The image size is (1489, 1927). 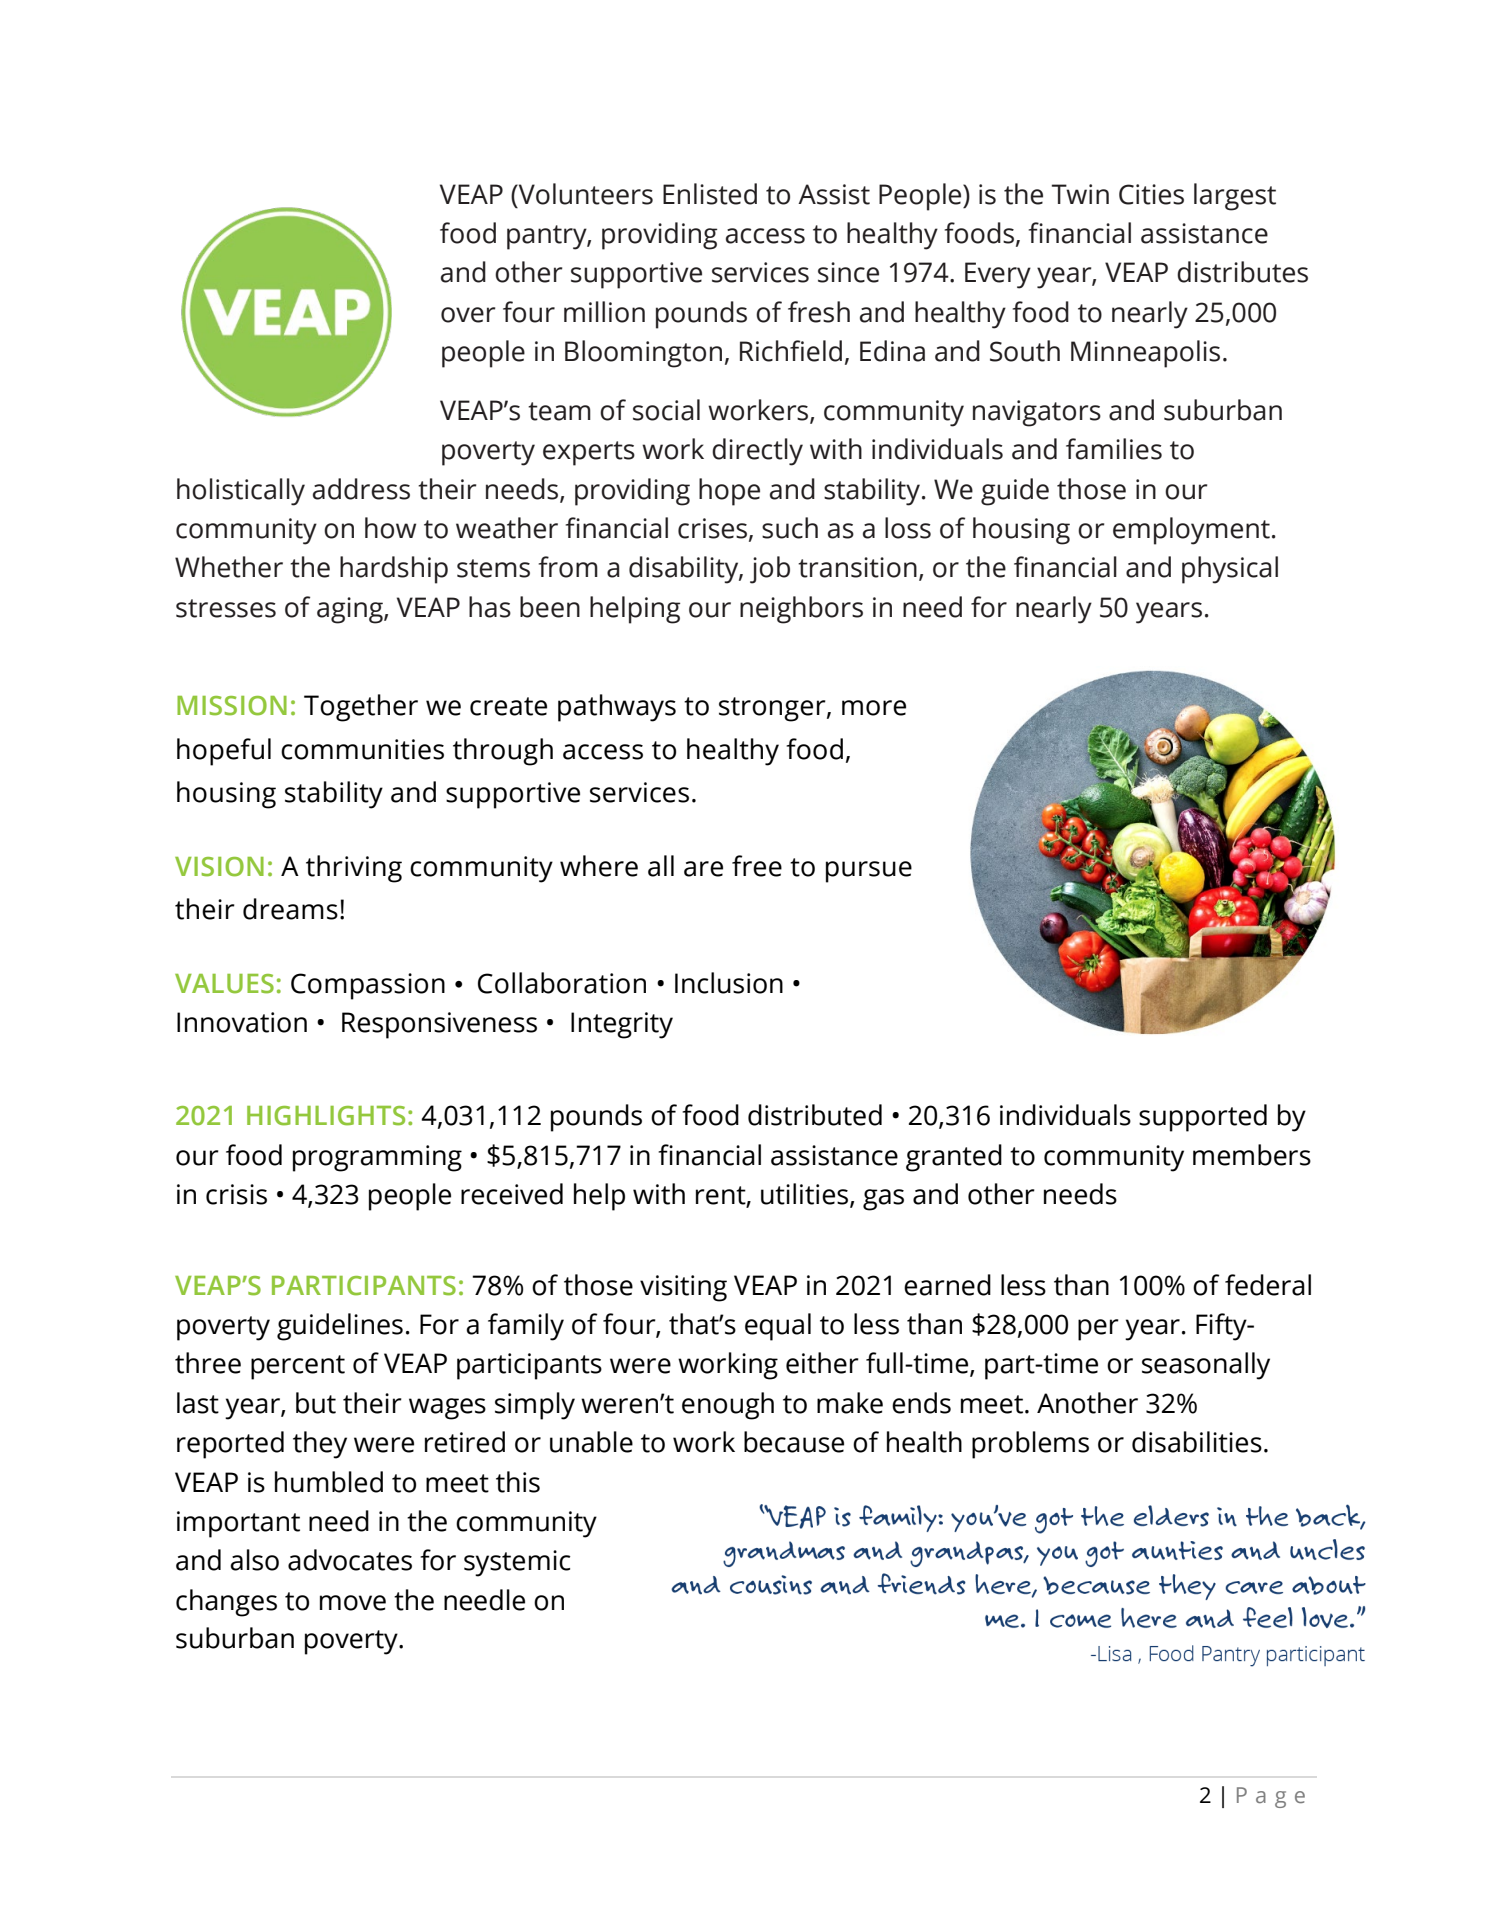 What do you see at coordinates (1203, 1118) in the screenshot?
I see `supported` at bounding box center [1203, 1118].
